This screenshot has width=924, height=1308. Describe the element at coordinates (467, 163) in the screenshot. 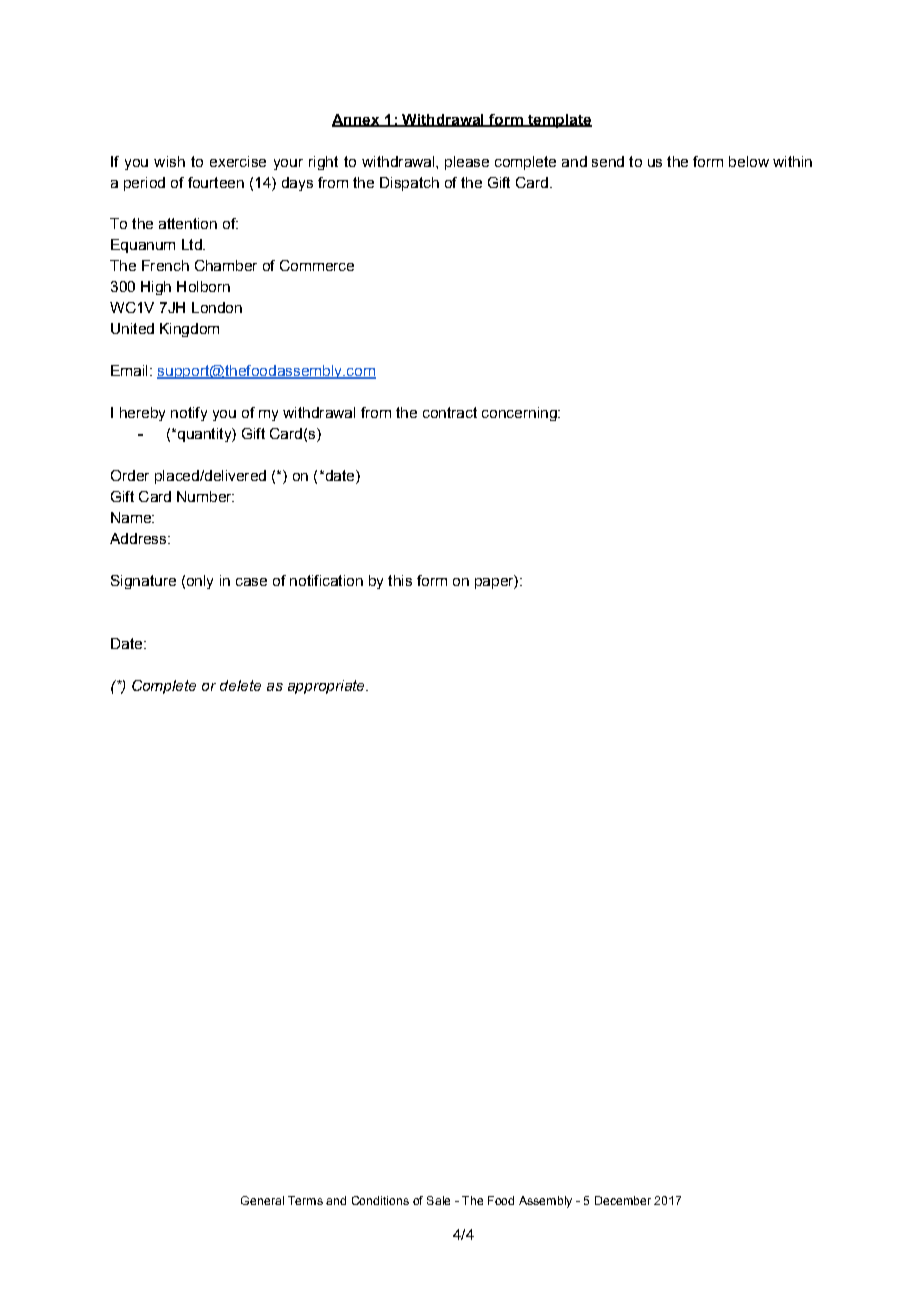

I see `please` at that location.
